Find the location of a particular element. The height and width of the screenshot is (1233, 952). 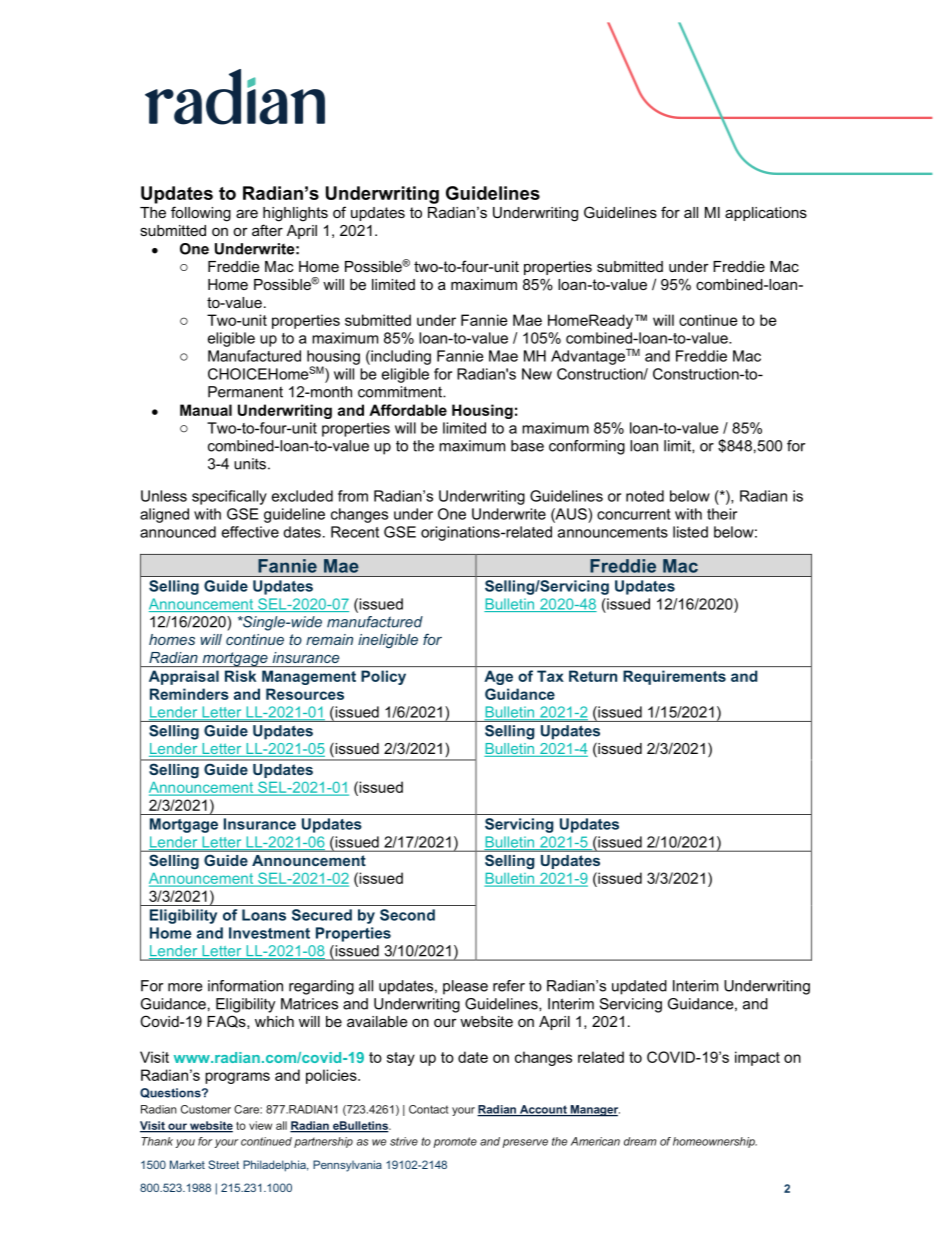

Policy is located at coordinates (383, 677).
